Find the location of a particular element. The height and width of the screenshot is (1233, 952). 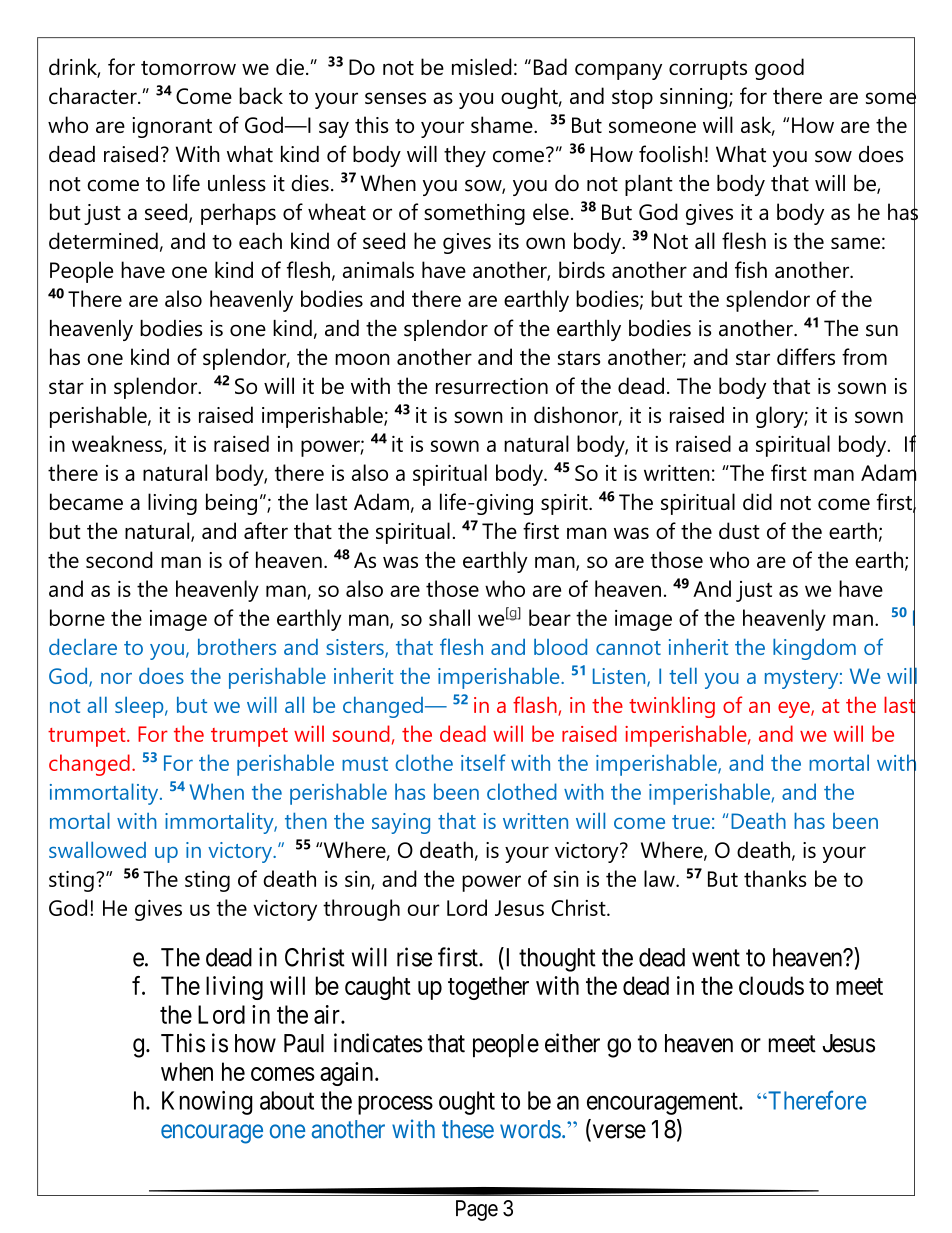

ignorant is located at coordinates (172, 127).
